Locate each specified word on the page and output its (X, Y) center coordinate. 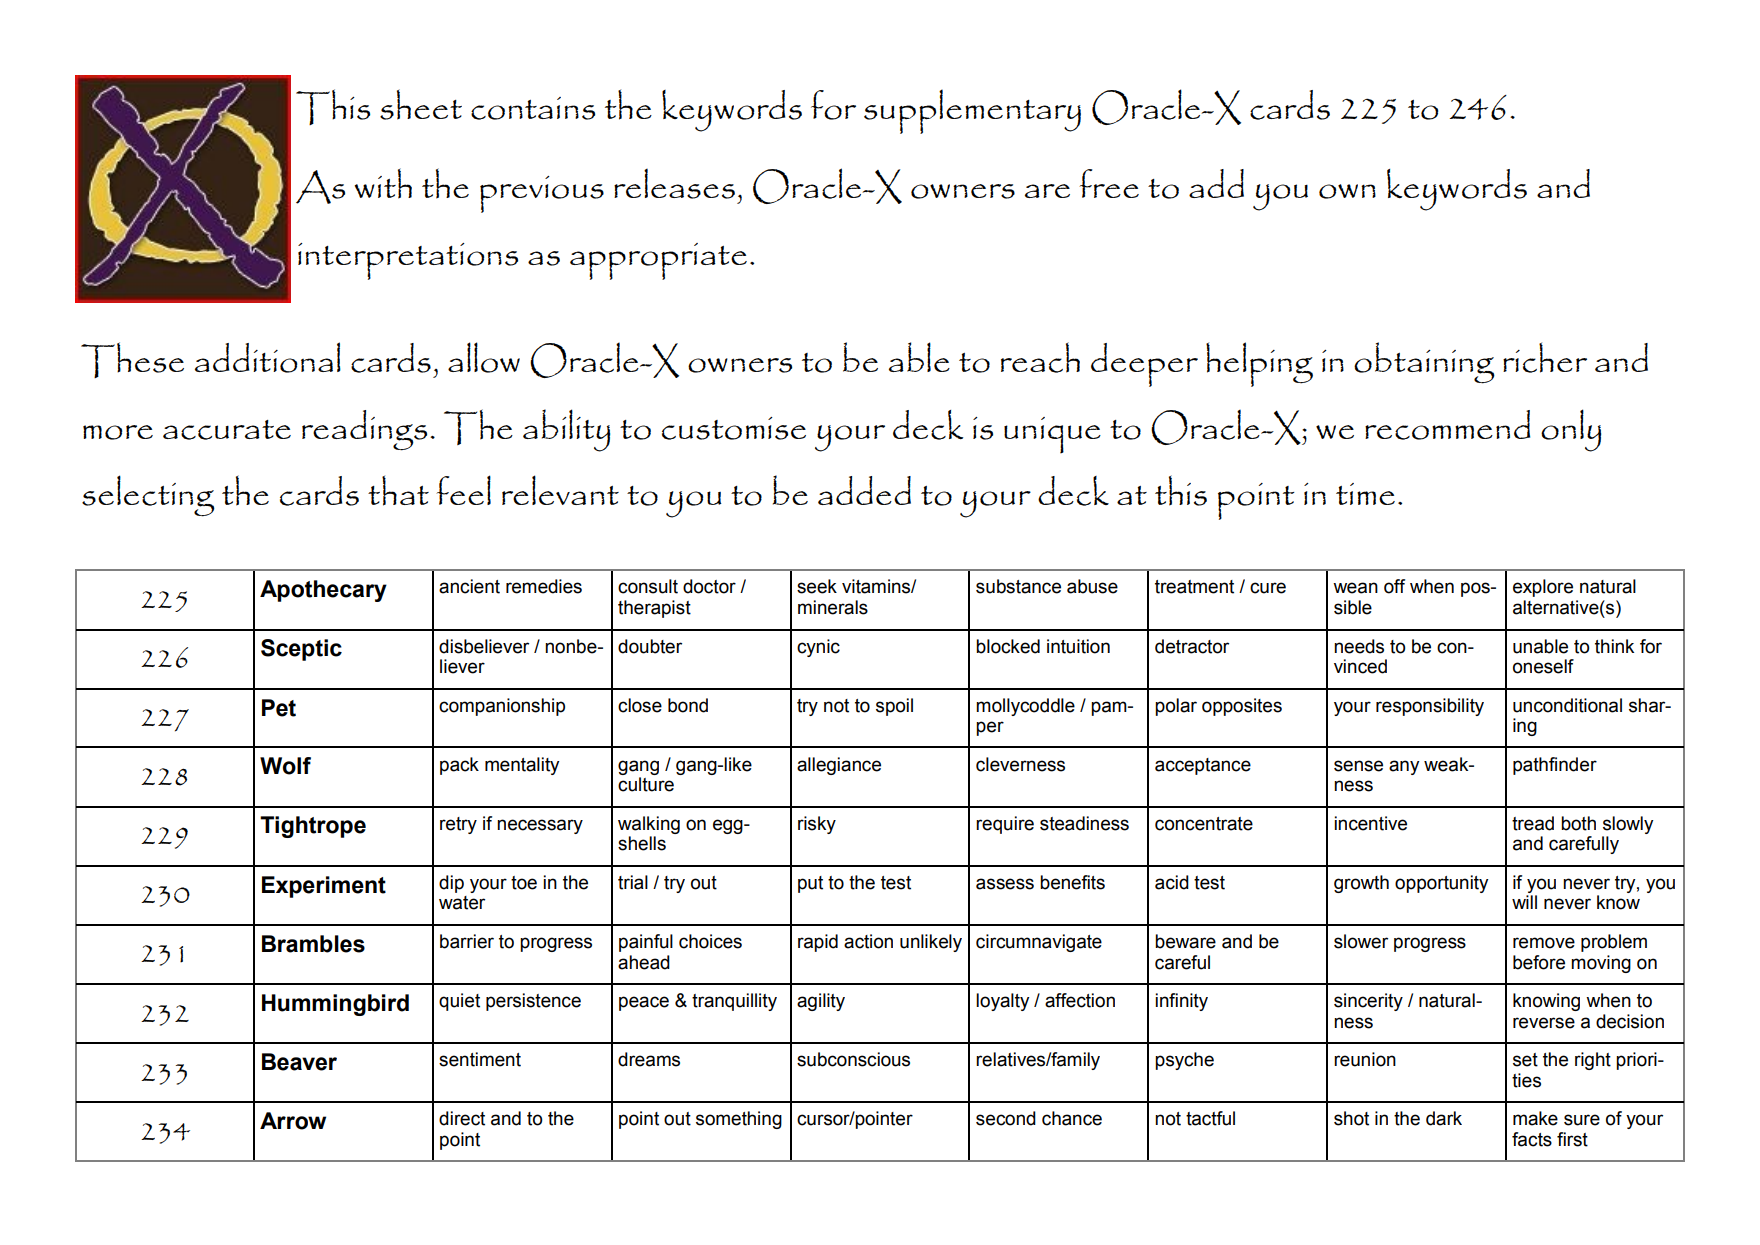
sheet (421, 104)
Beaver (299, 1062)
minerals (833, 607)
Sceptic (301, 650)
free (1109, 183)
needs (1359, 646)
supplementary (972, 111)
